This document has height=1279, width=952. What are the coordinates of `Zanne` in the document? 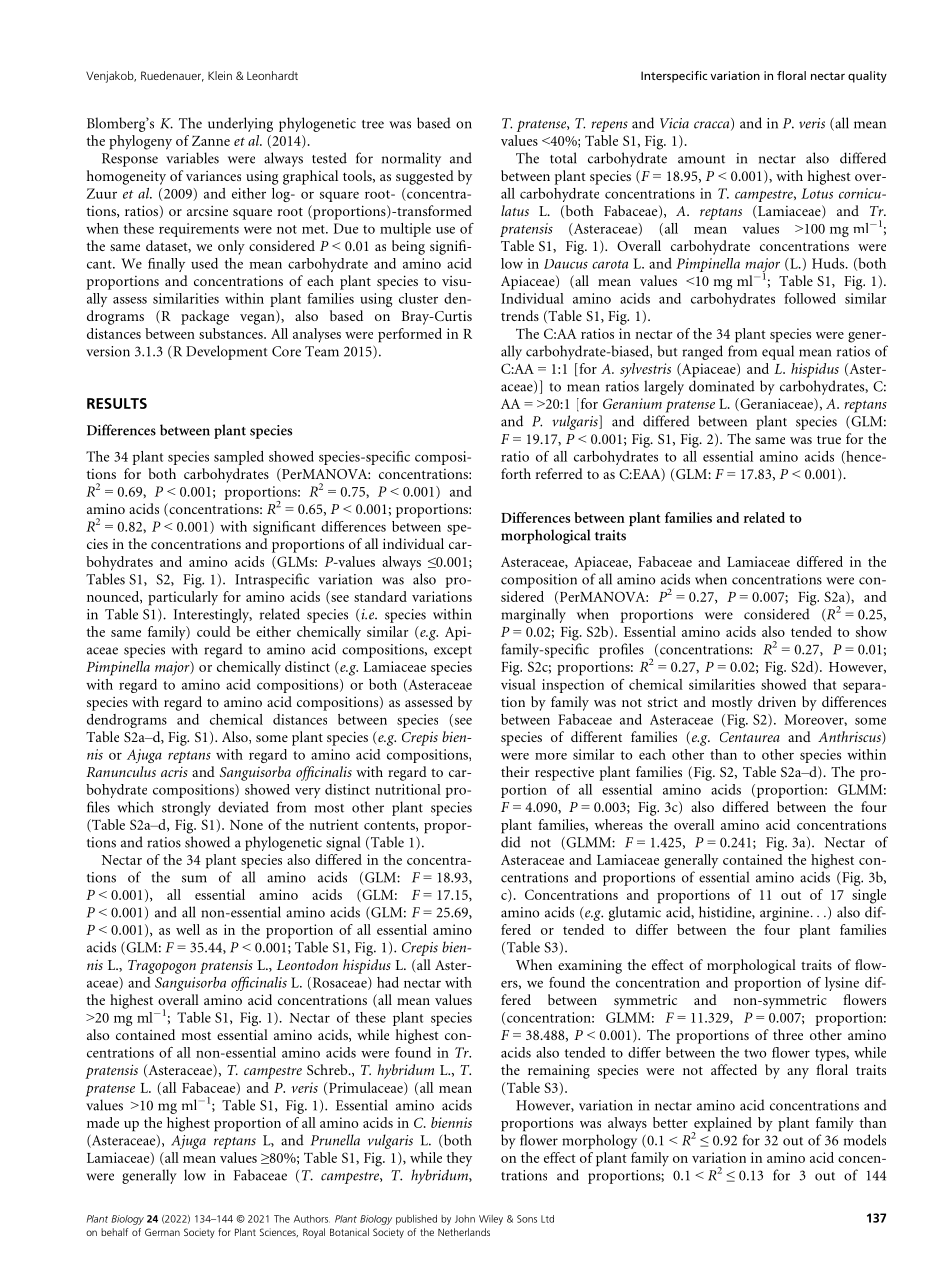 It's located at (211, 141).
